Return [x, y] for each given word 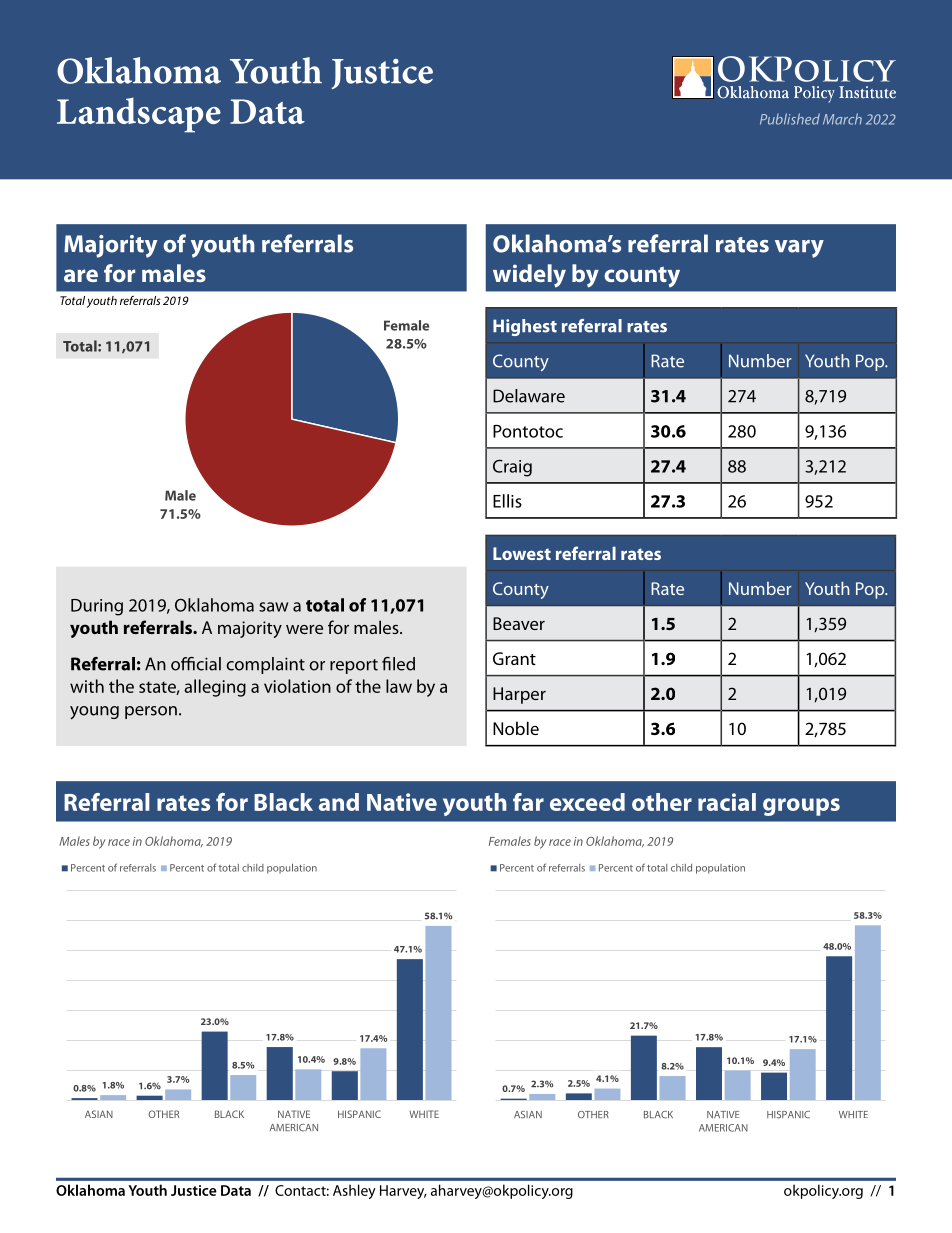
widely [529, 276]
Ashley [354, 1191]
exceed [587, 802]
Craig [512, 468]
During [97, 607]
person [151, 712]
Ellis [507, 501]
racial [727, 802]
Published [790, 119]
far [528, 802]
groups [801, 807]
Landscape [139, 115]
